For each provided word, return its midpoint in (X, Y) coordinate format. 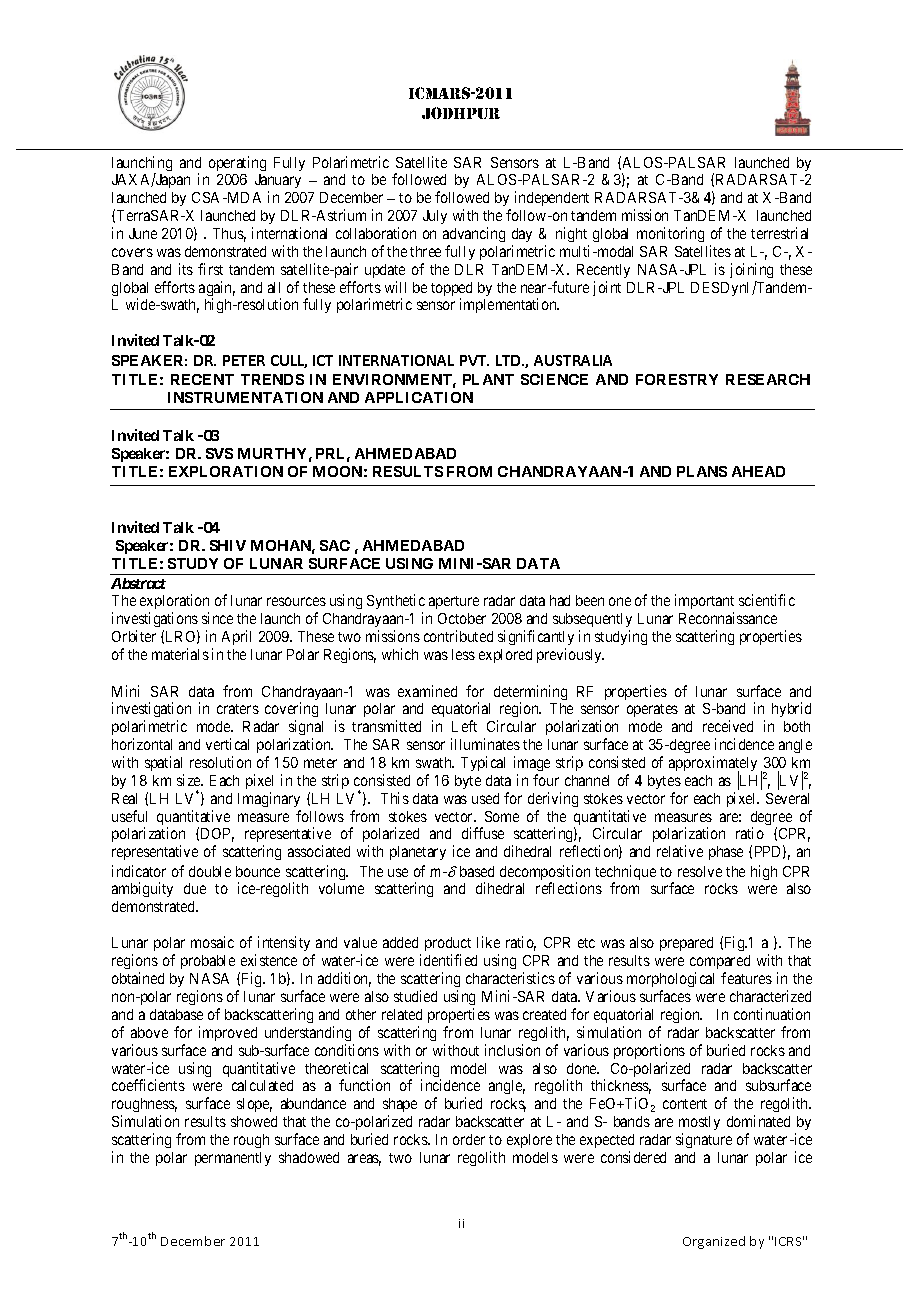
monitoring (670, 234)
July (435, 217)
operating (237, 163)
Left (464, 726)
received (728, 726)
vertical (227, 744)
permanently (233, 1159)
